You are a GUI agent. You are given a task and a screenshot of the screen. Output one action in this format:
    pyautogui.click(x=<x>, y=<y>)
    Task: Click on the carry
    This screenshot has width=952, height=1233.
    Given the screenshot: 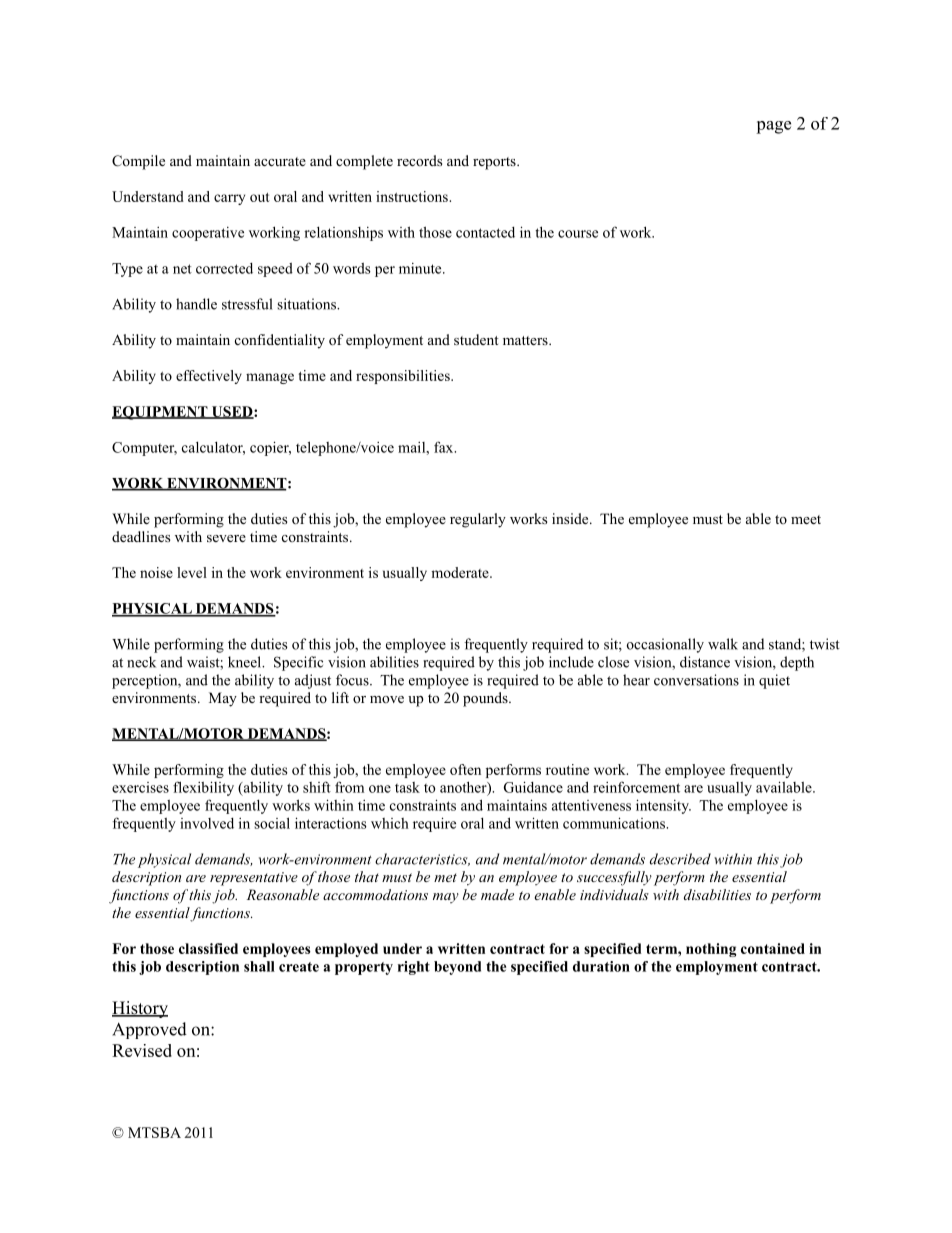 What is the action you would take?
    pyautogui.click(x=229, y=199)
